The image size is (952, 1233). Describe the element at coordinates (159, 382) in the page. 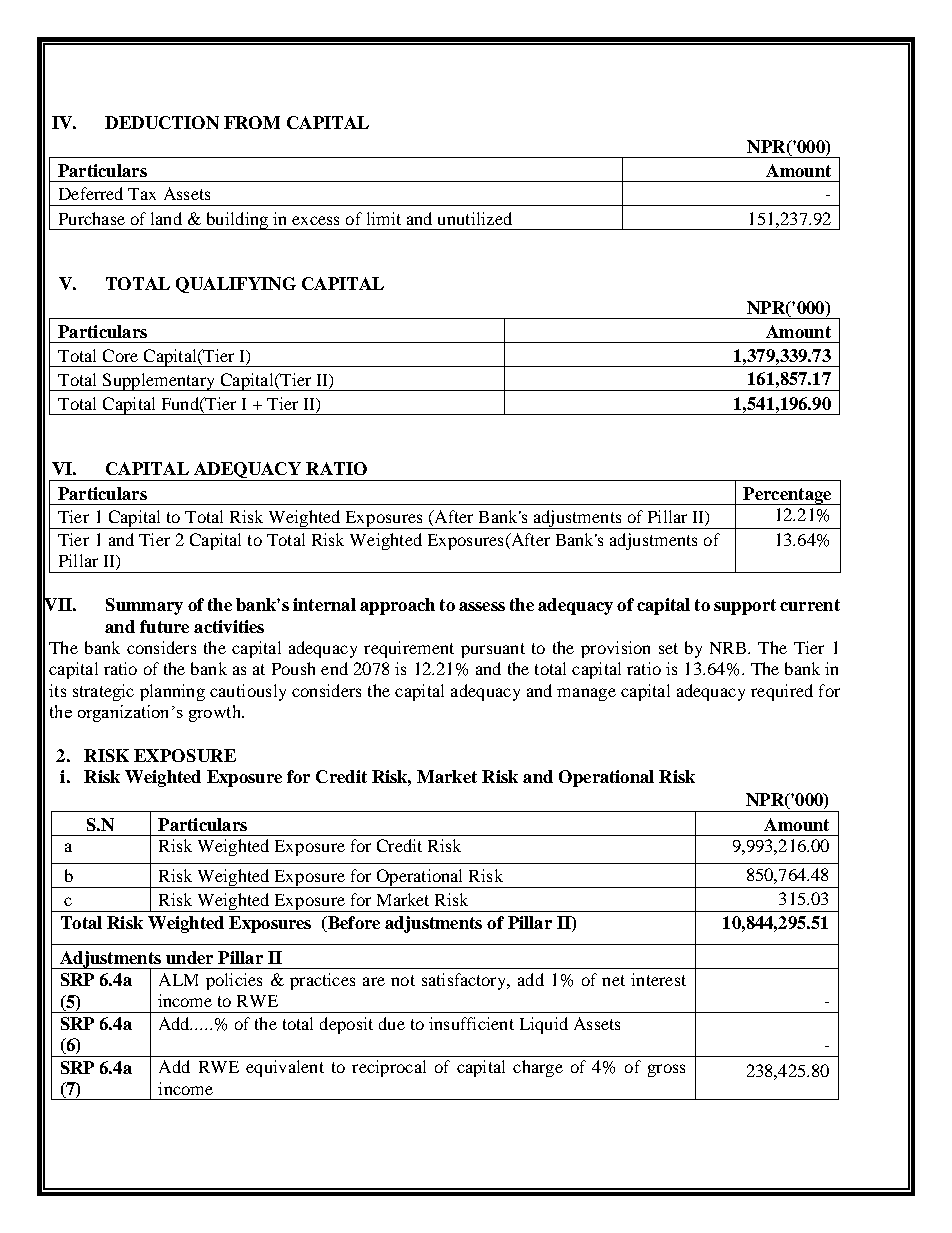

I see `Supplementary` at that location.
